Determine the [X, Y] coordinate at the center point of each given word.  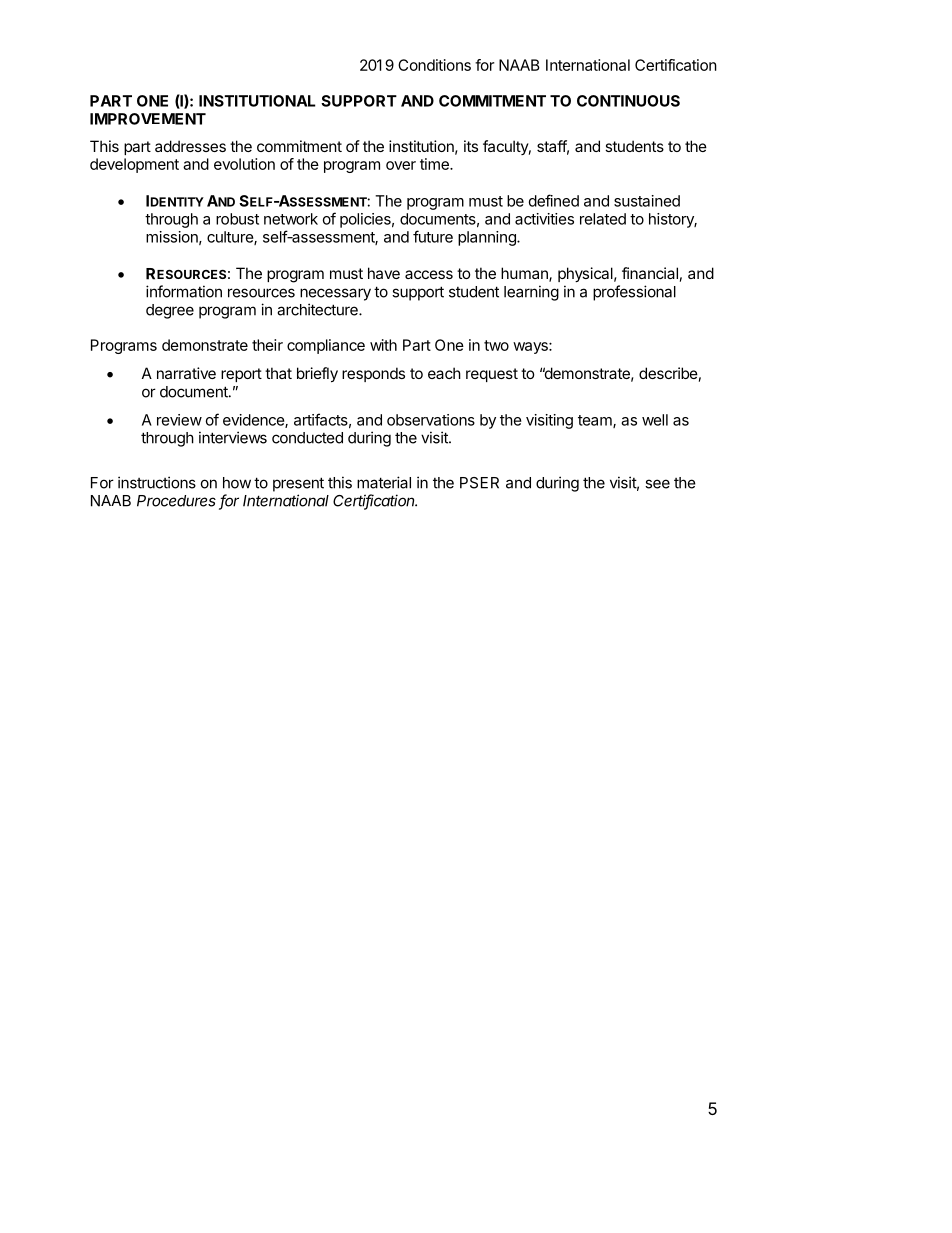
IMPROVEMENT [148, 119]
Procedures [176, 501]
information [184, 291]
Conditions [434, 65]
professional [634, 293]
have [384, 273]
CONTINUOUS [628, 101]
